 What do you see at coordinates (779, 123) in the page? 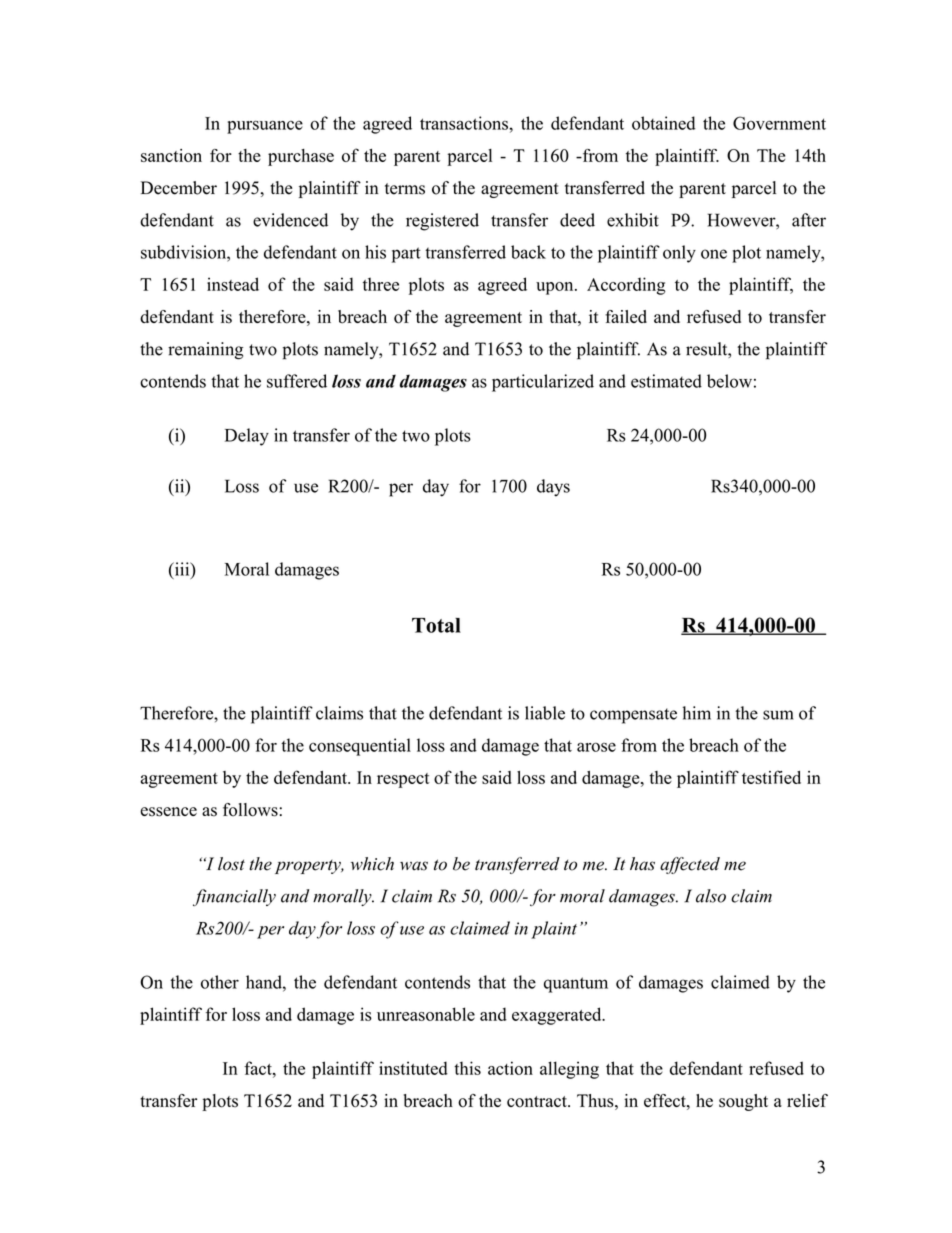
I see `Government` at bounding box center [779, 123].
